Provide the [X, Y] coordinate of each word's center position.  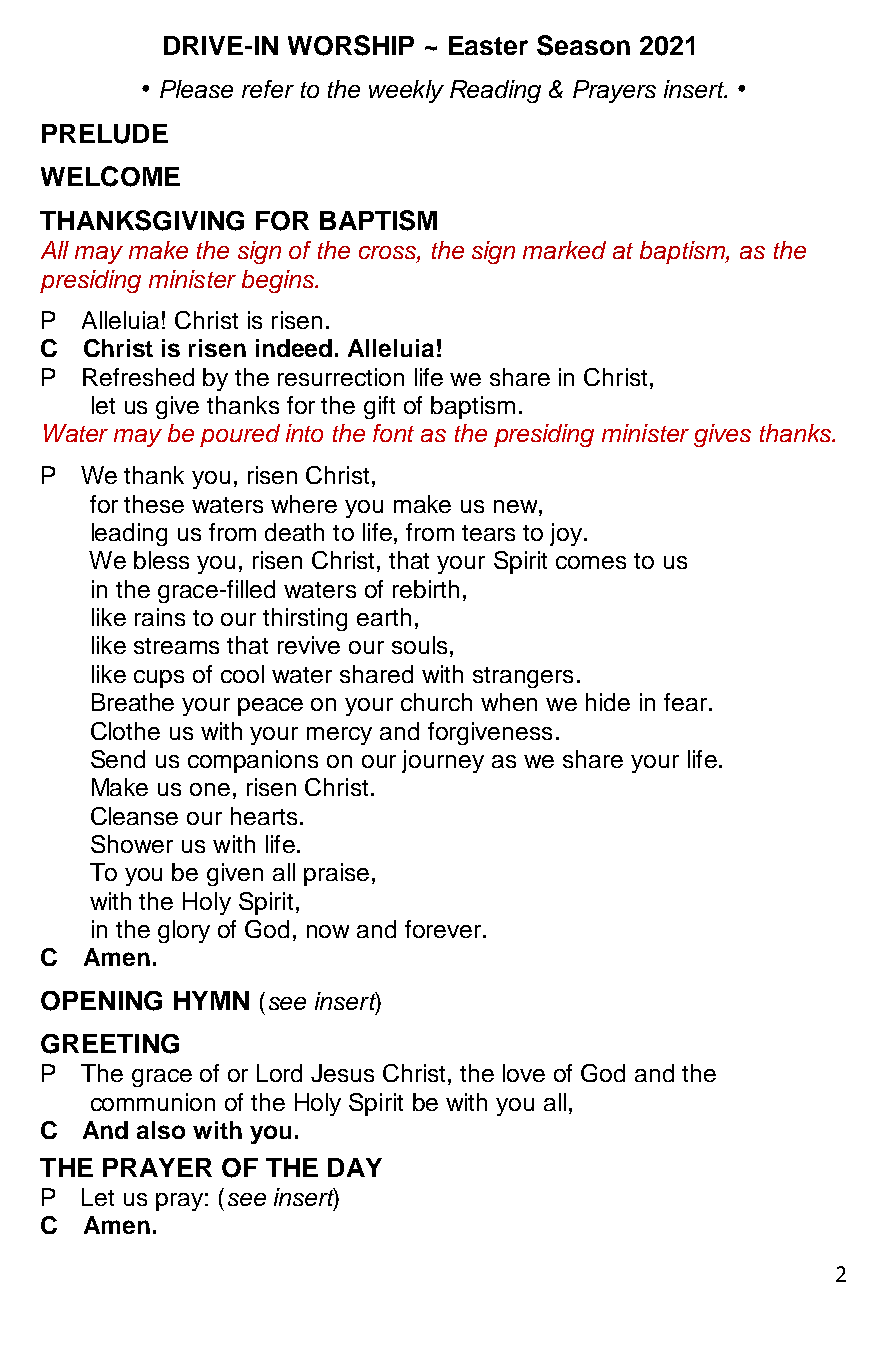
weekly [406, 91]
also [161, 1130]
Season [583, 45]
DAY [355, 1167]
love [524, 1073]
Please [196, 89]
